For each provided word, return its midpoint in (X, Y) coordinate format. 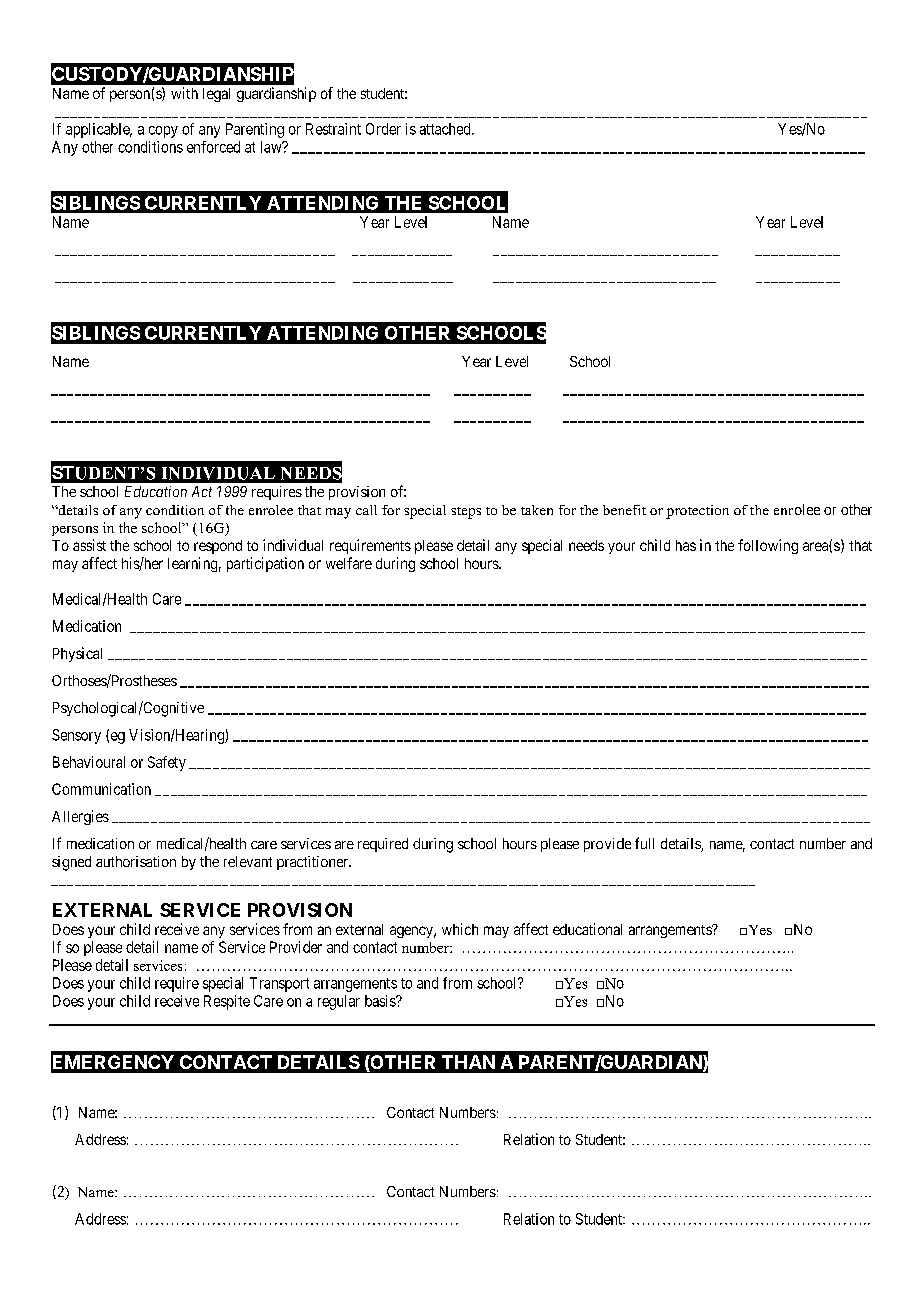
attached (446, 129)
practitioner (313, 863)
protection (697, 512)
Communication (101, 789)
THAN (468, 1062)
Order (383, 129)
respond (218, 547)
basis (381, 1001)
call (366, 510)
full (644, 843)
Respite (227, 1002)
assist (89, 545)
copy (163, 132)
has (686, 545)
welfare (349, 563)
